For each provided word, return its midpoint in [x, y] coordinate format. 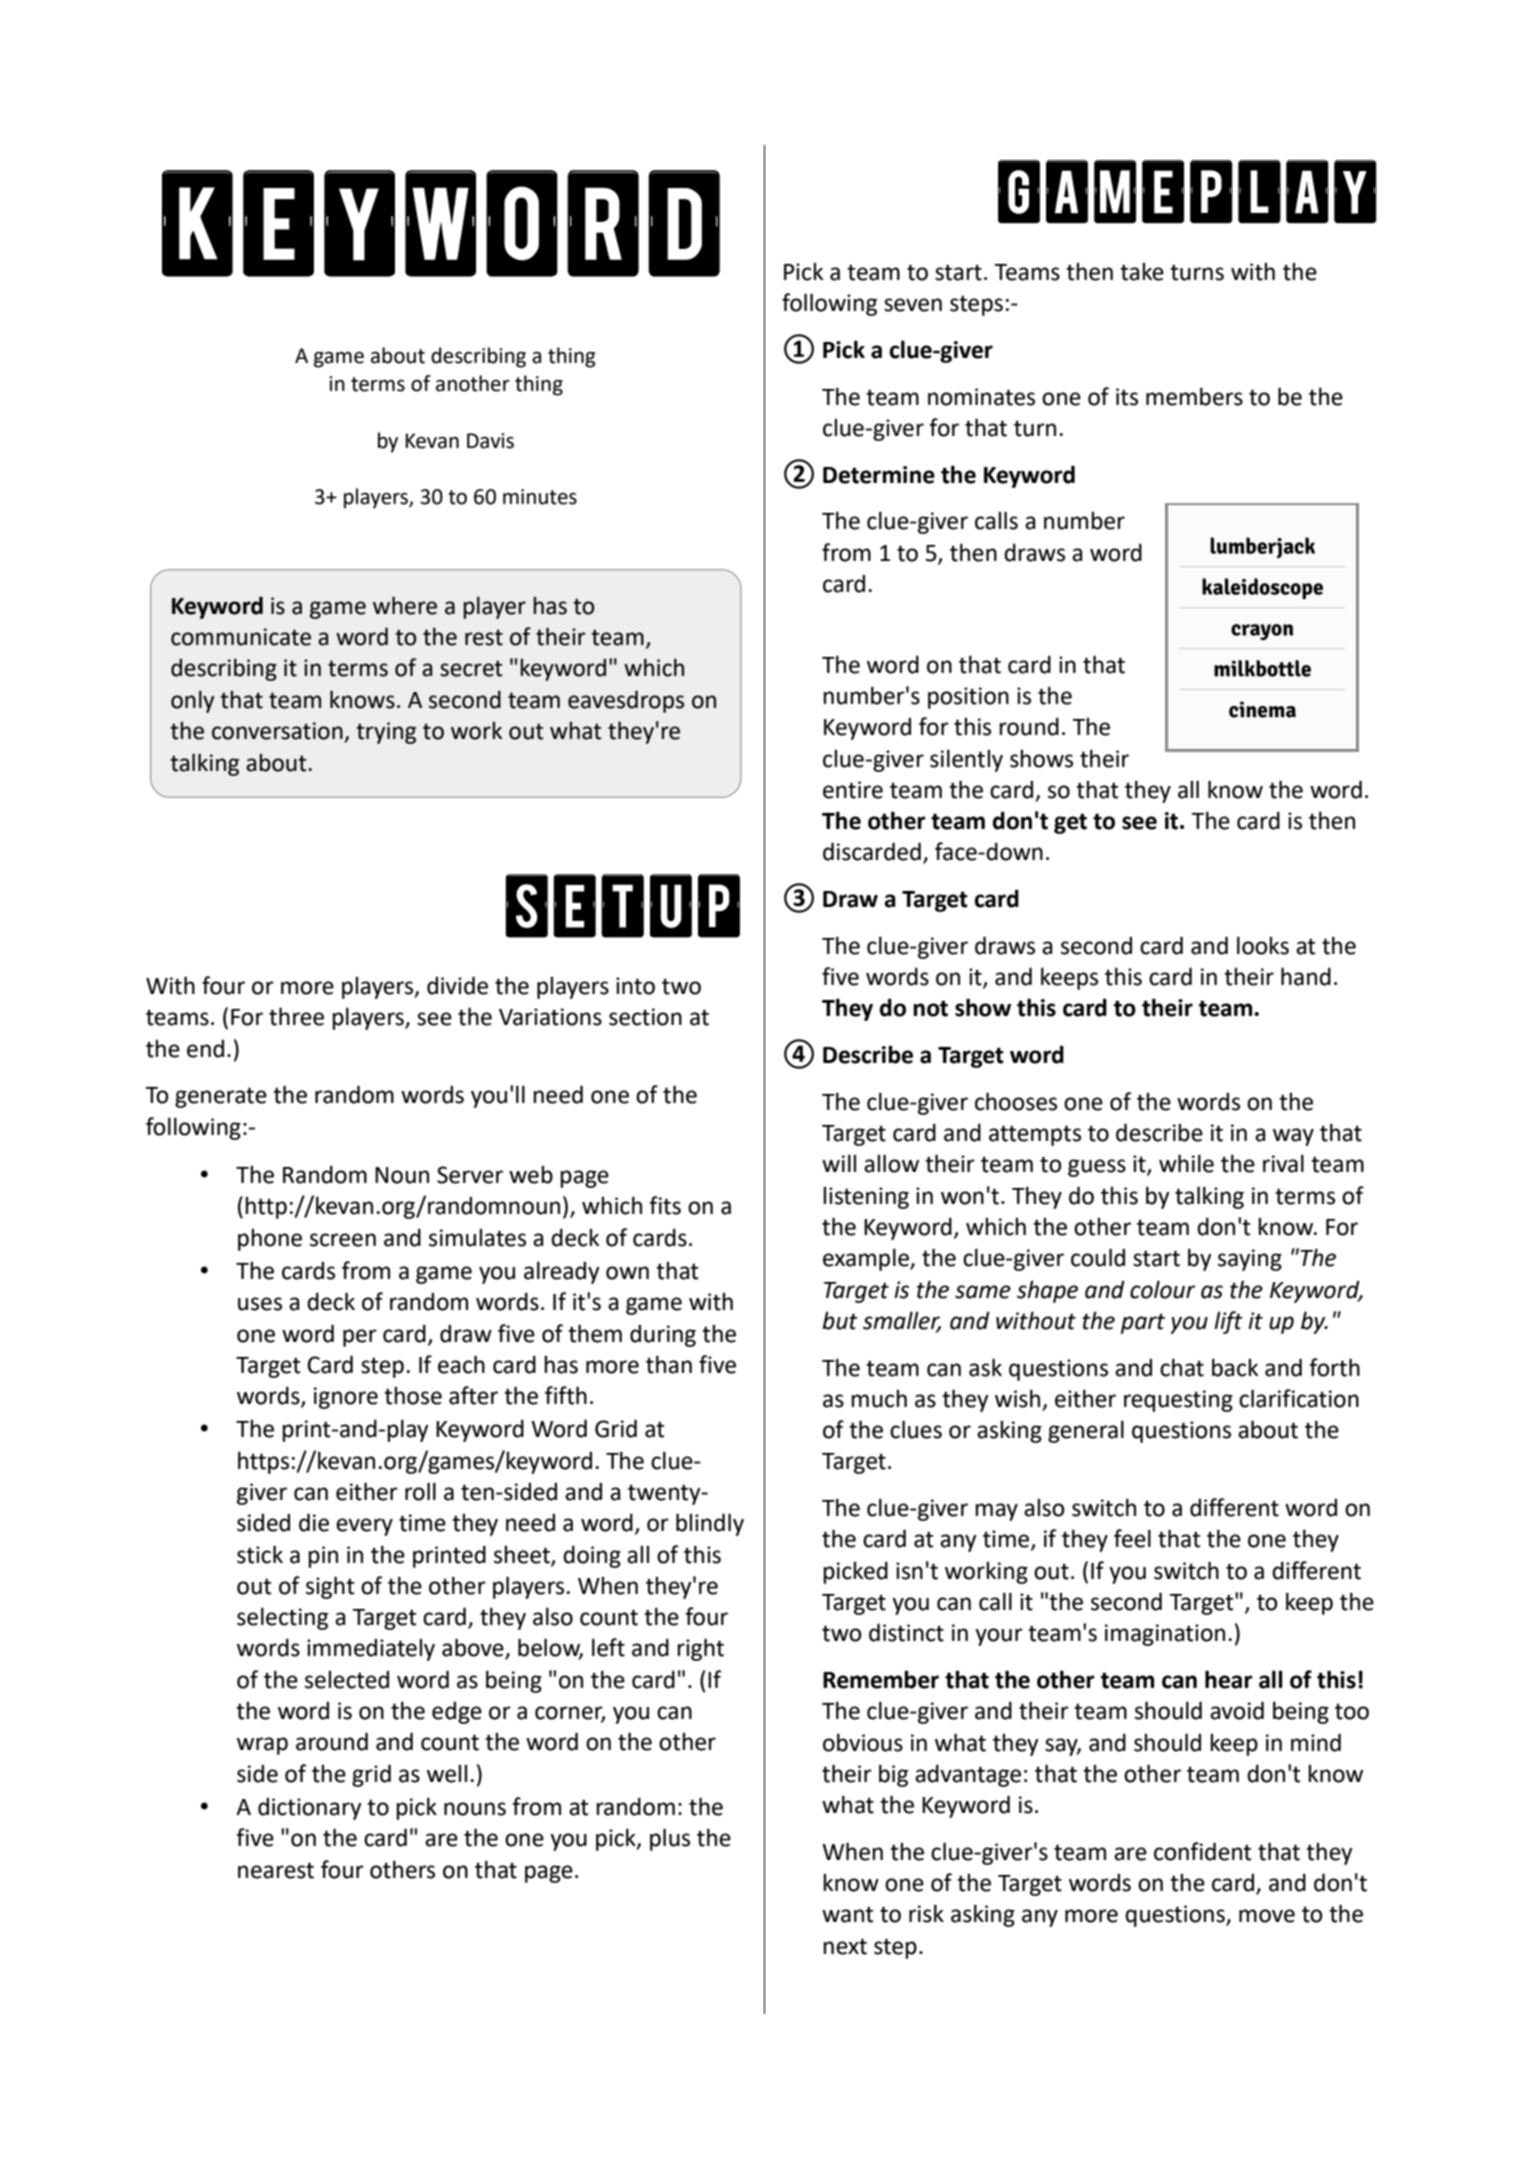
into [635, 986]
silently [966, 760]
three [296, 1016]
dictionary [310, 1808]
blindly [710, 1524]
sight [330, 1587]
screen [343, 1240]
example [867, 1259]
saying [1250, 1260]
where [405, 605]
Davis [490, 441]
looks [1263, 945]
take [1142, 271]
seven [913, 305]
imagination [1165, 1635]
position [968, 698]
